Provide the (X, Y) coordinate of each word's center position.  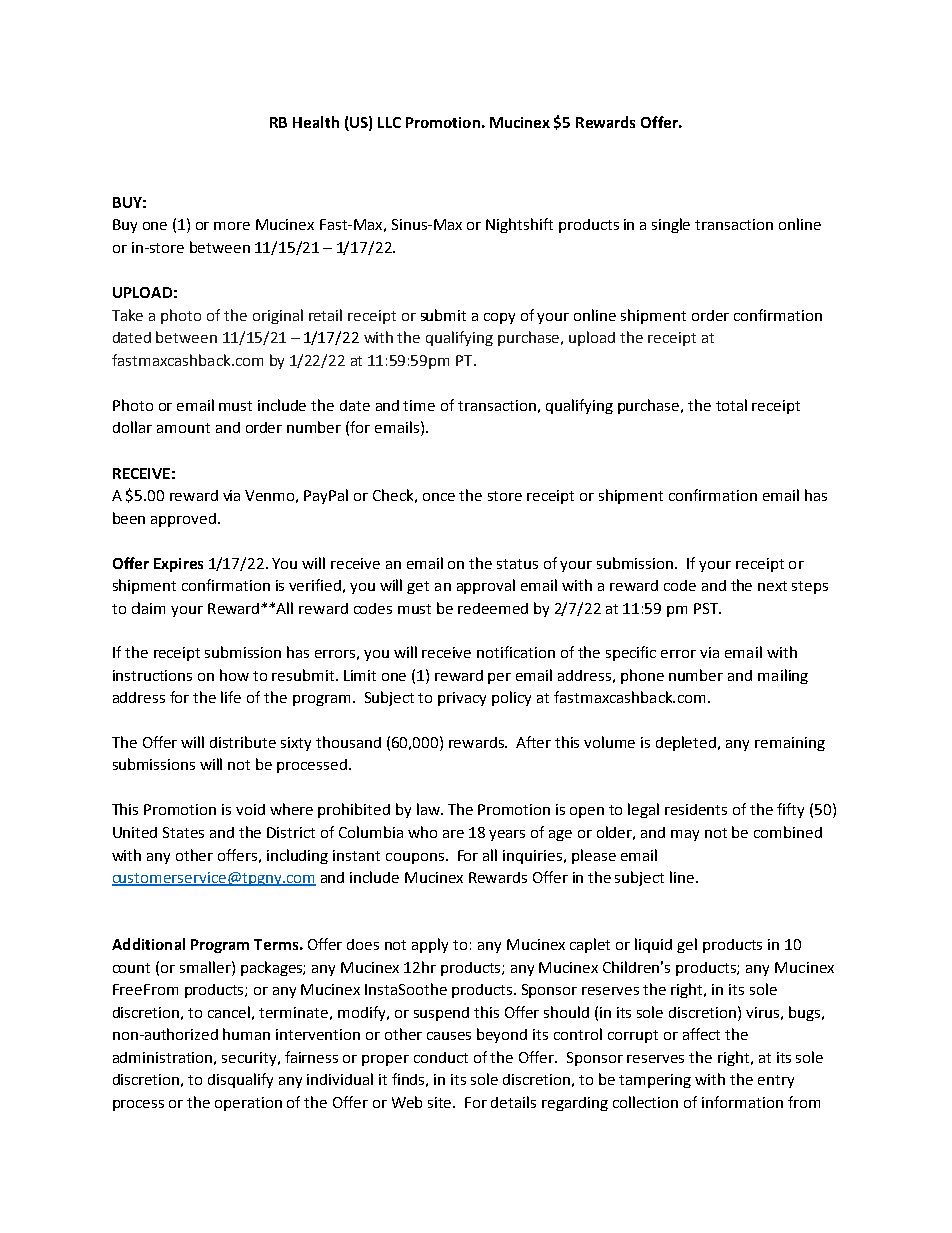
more (232, 226)
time (419, 405)
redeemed (493, 608)
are (453, 834)
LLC (389, 122)
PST (707, 608)
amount (183, 428)
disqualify (240, 1080)
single (671, 225)
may (685, 835)
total (731, 405)
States (183, 832)
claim (148, 608)
